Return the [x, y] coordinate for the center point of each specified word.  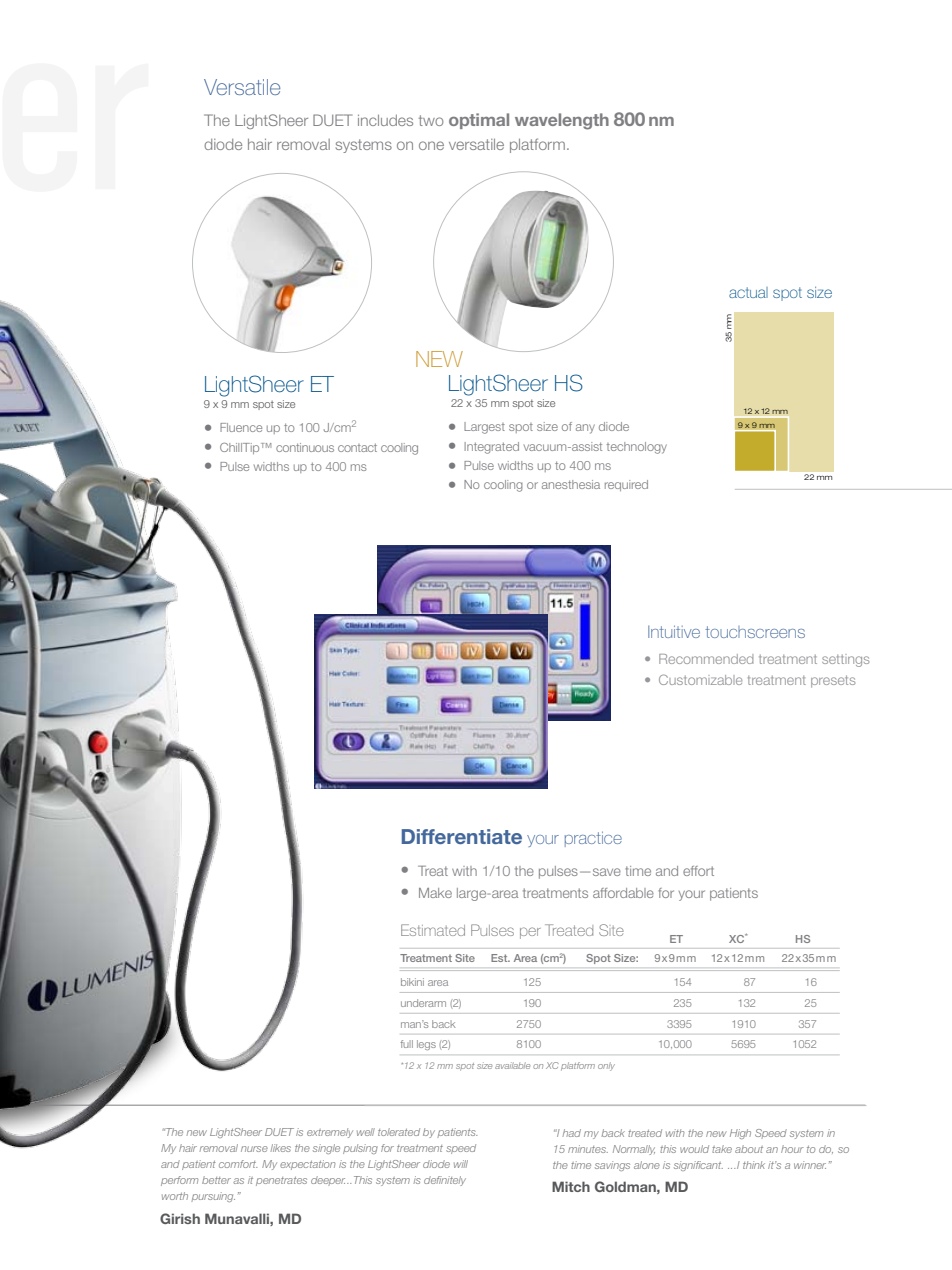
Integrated [491, 448]
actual [748, 292]
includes [385, 120]
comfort [238, 1164]
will [461, 1164]
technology [636, 448]
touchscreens [755, 632]
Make [435, 893]
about [749, 1149]
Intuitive [674, 631]
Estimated [433, 930]
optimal [479, 121]
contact [357, 447]
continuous [305, 447]
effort [698, 871]
